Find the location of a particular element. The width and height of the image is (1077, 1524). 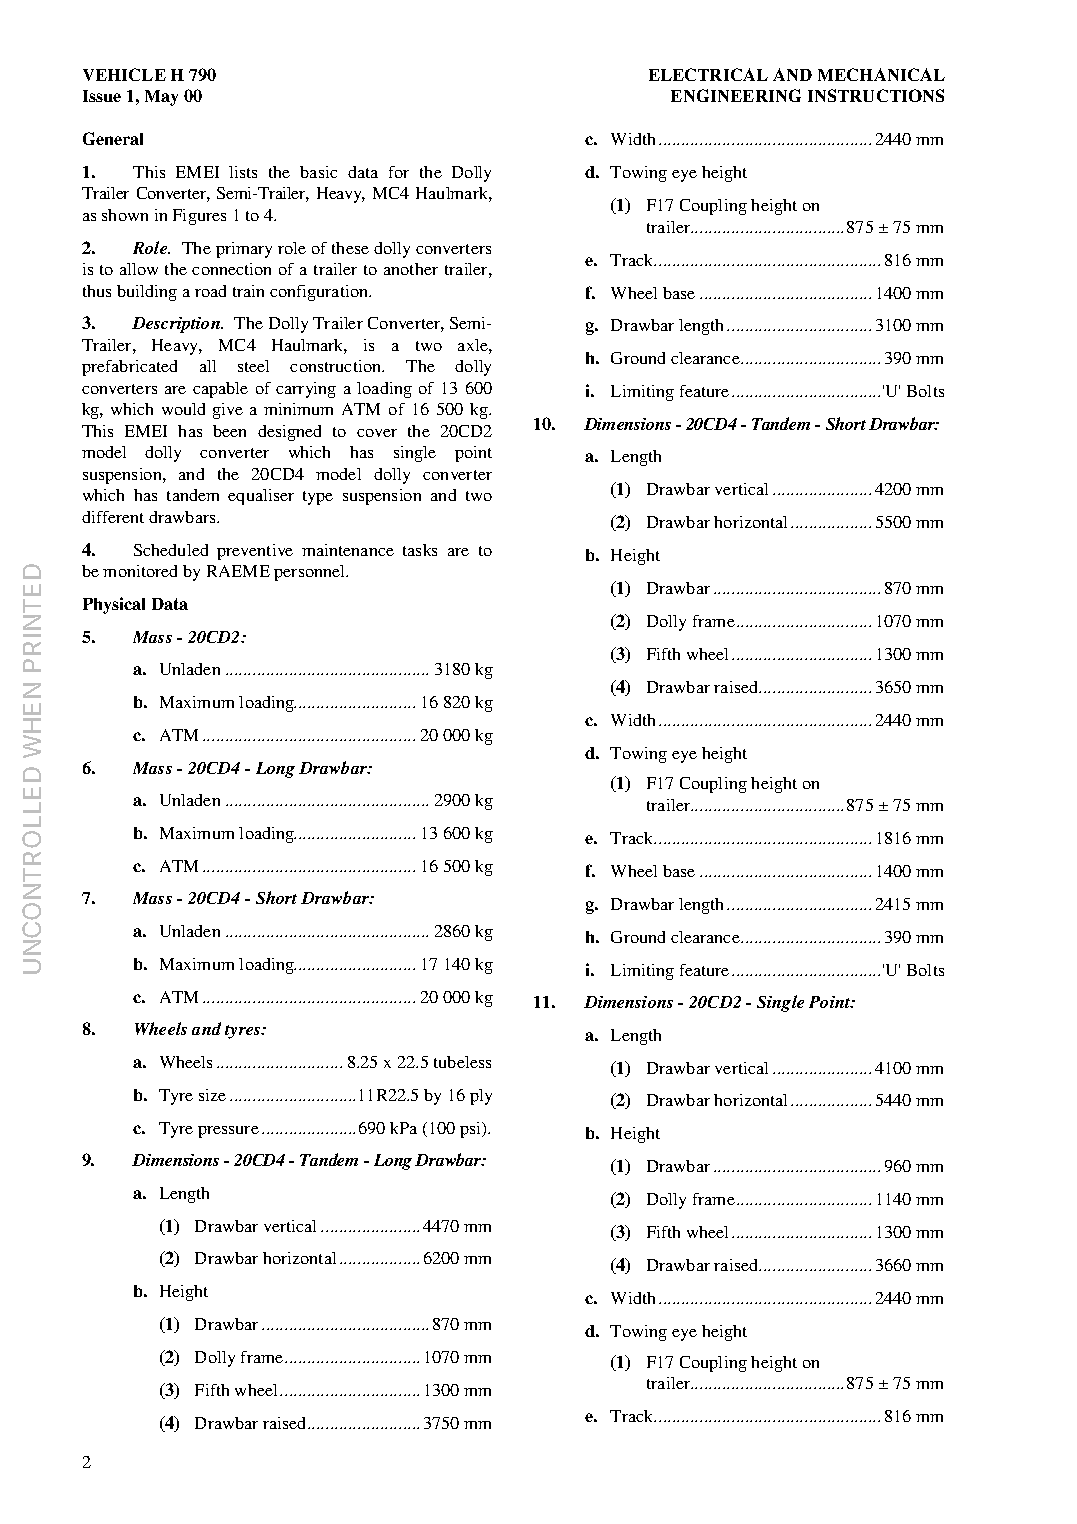

ENGINEERING is located at coordinates (736, 95).
